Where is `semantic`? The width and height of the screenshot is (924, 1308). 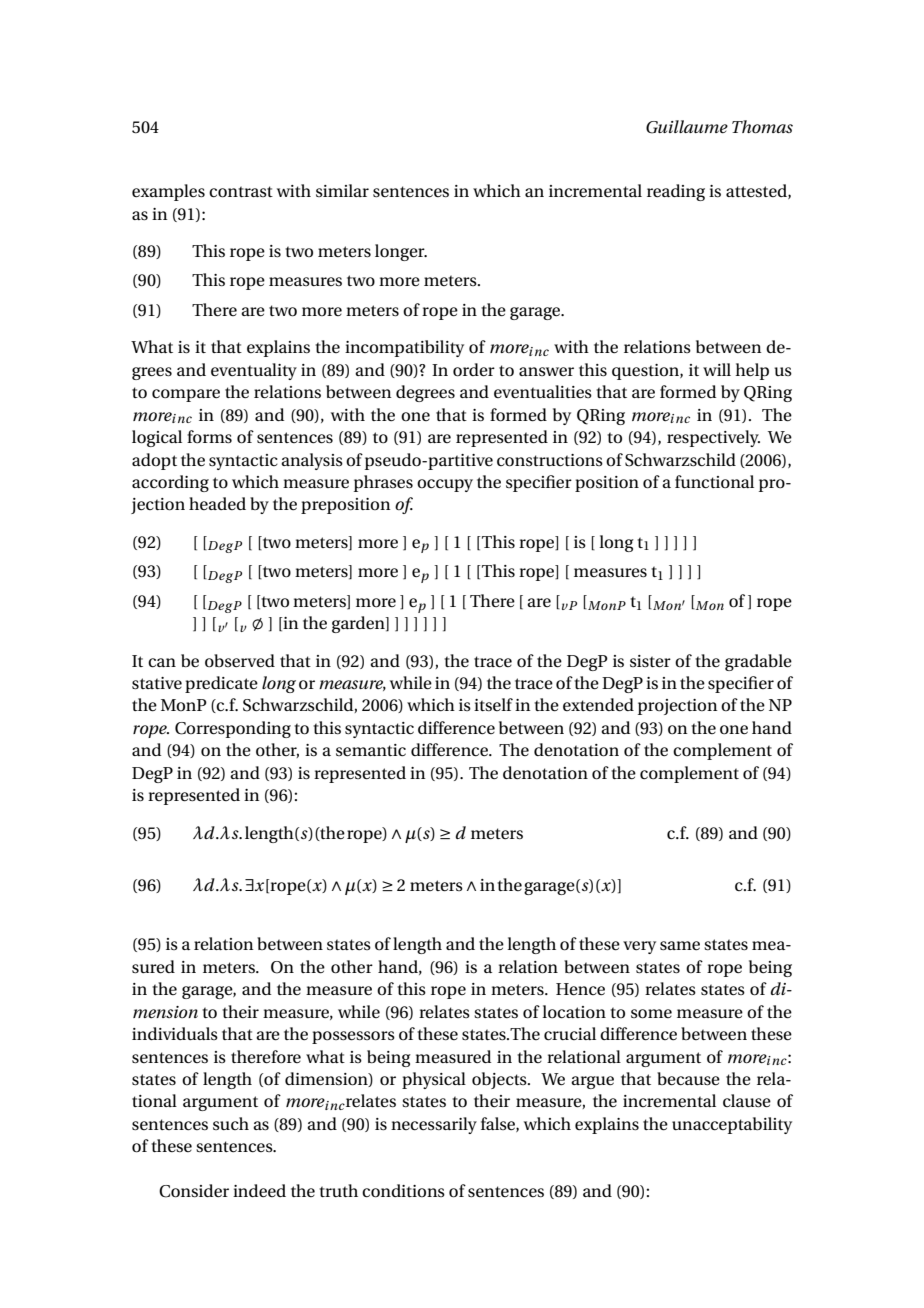 semantic is located at coordinates (371, 750).
